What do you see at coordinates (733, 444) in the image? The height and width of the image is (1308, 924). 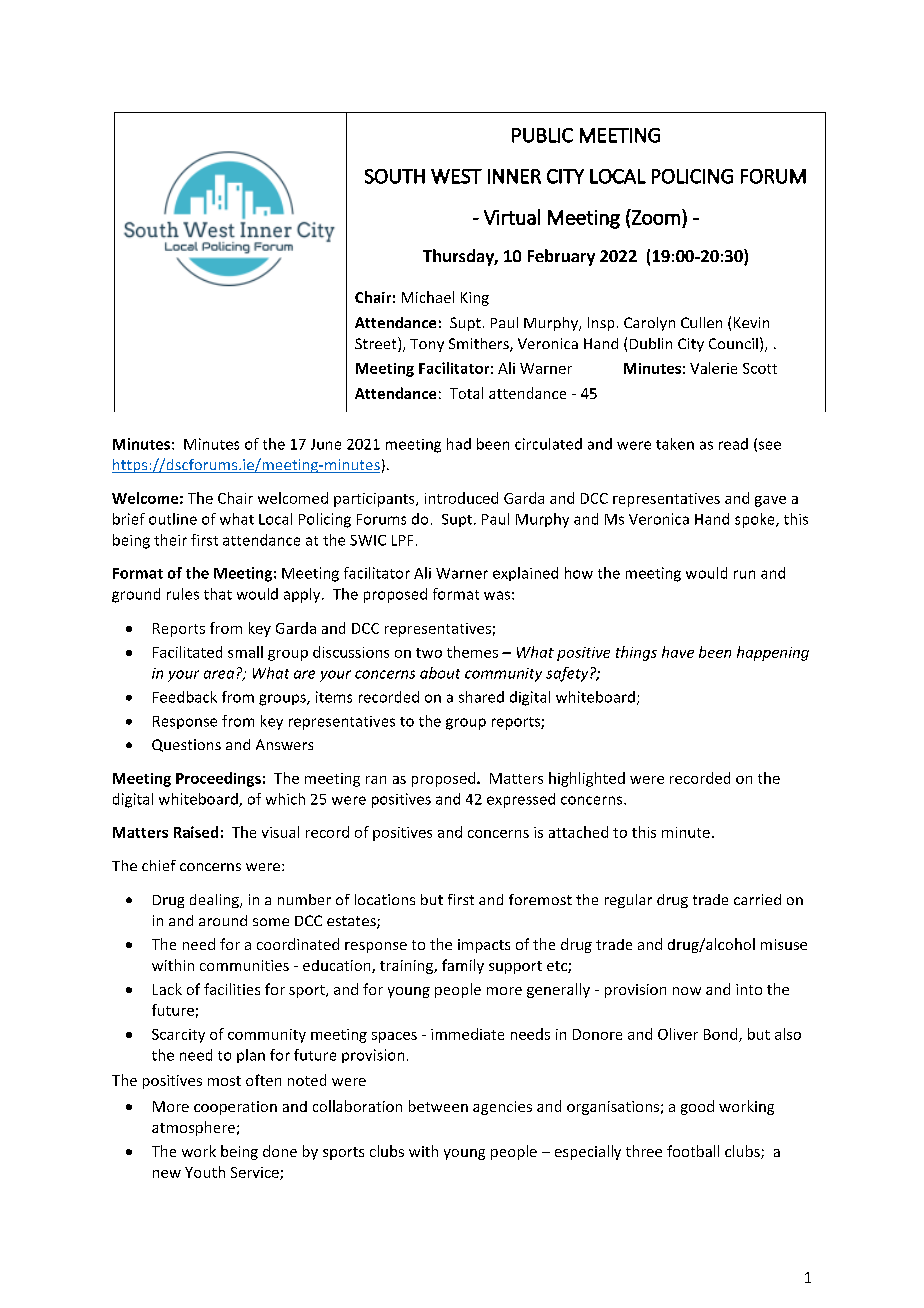 I see `read` at bounding box center [733, 444].
